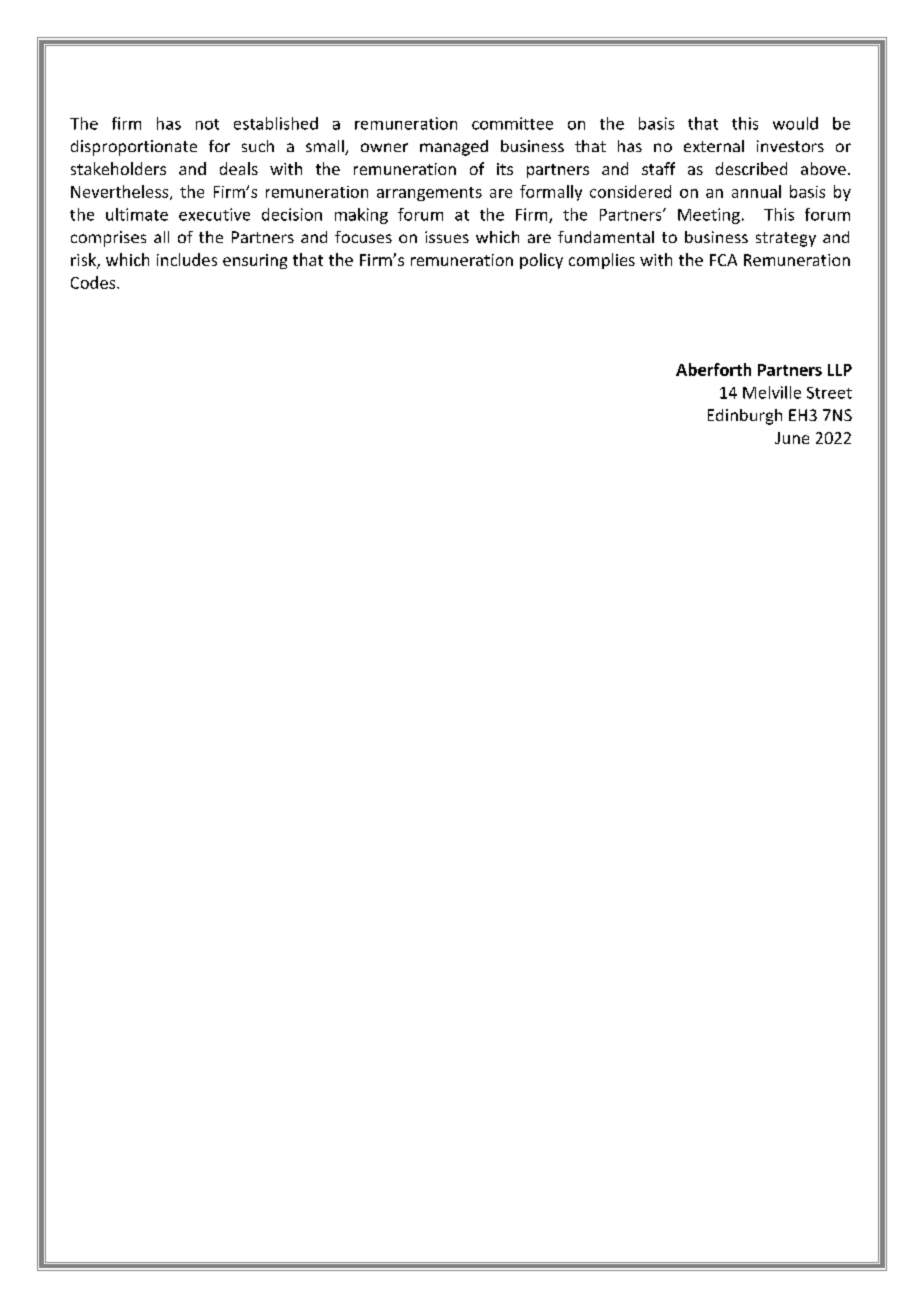  Describe the element at coordinates (840, 370) in the screenshot. I see `LLP` at that location.
